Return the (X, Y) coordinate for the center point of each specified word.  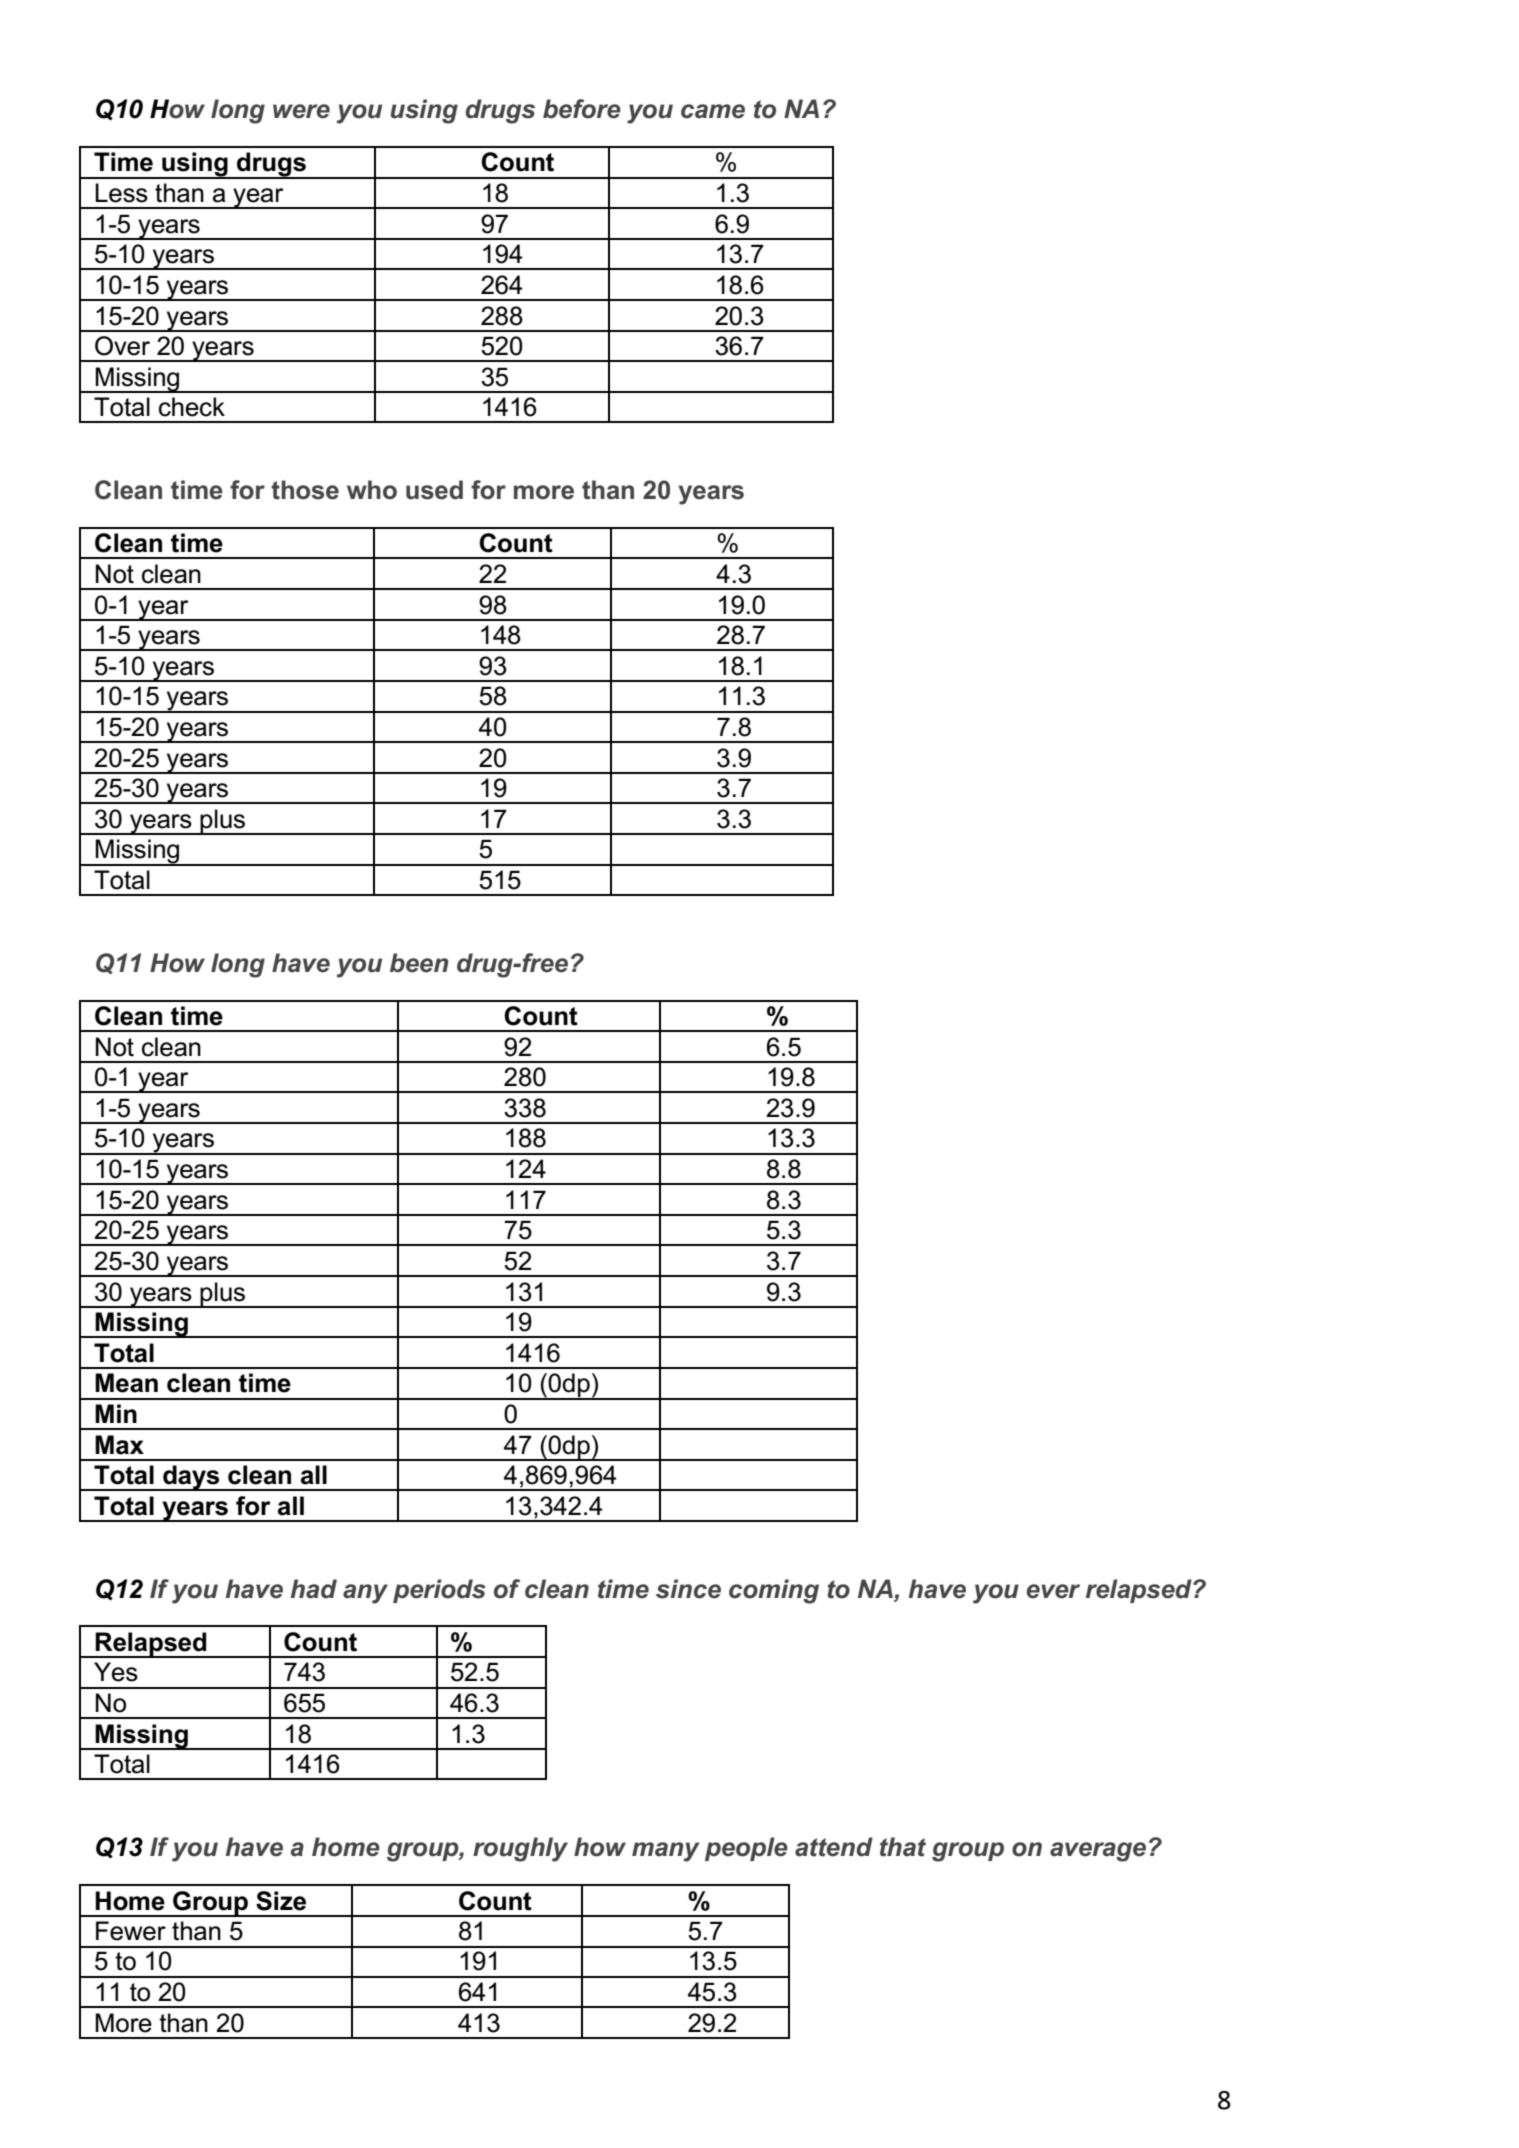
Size (281, 1901)
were (301, 111)
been (419, 963)
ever (1053, 1591)
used (434, 490)
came (713, 111)
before (582, 109)
